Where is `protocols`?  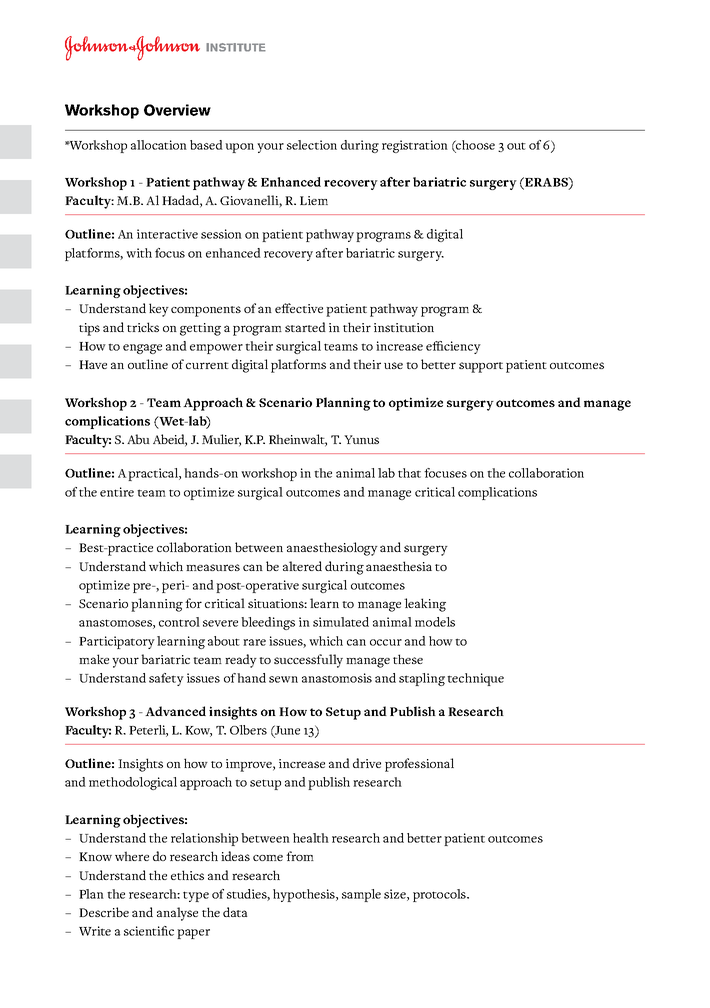 protocols is located at coordinates (440, 895).
